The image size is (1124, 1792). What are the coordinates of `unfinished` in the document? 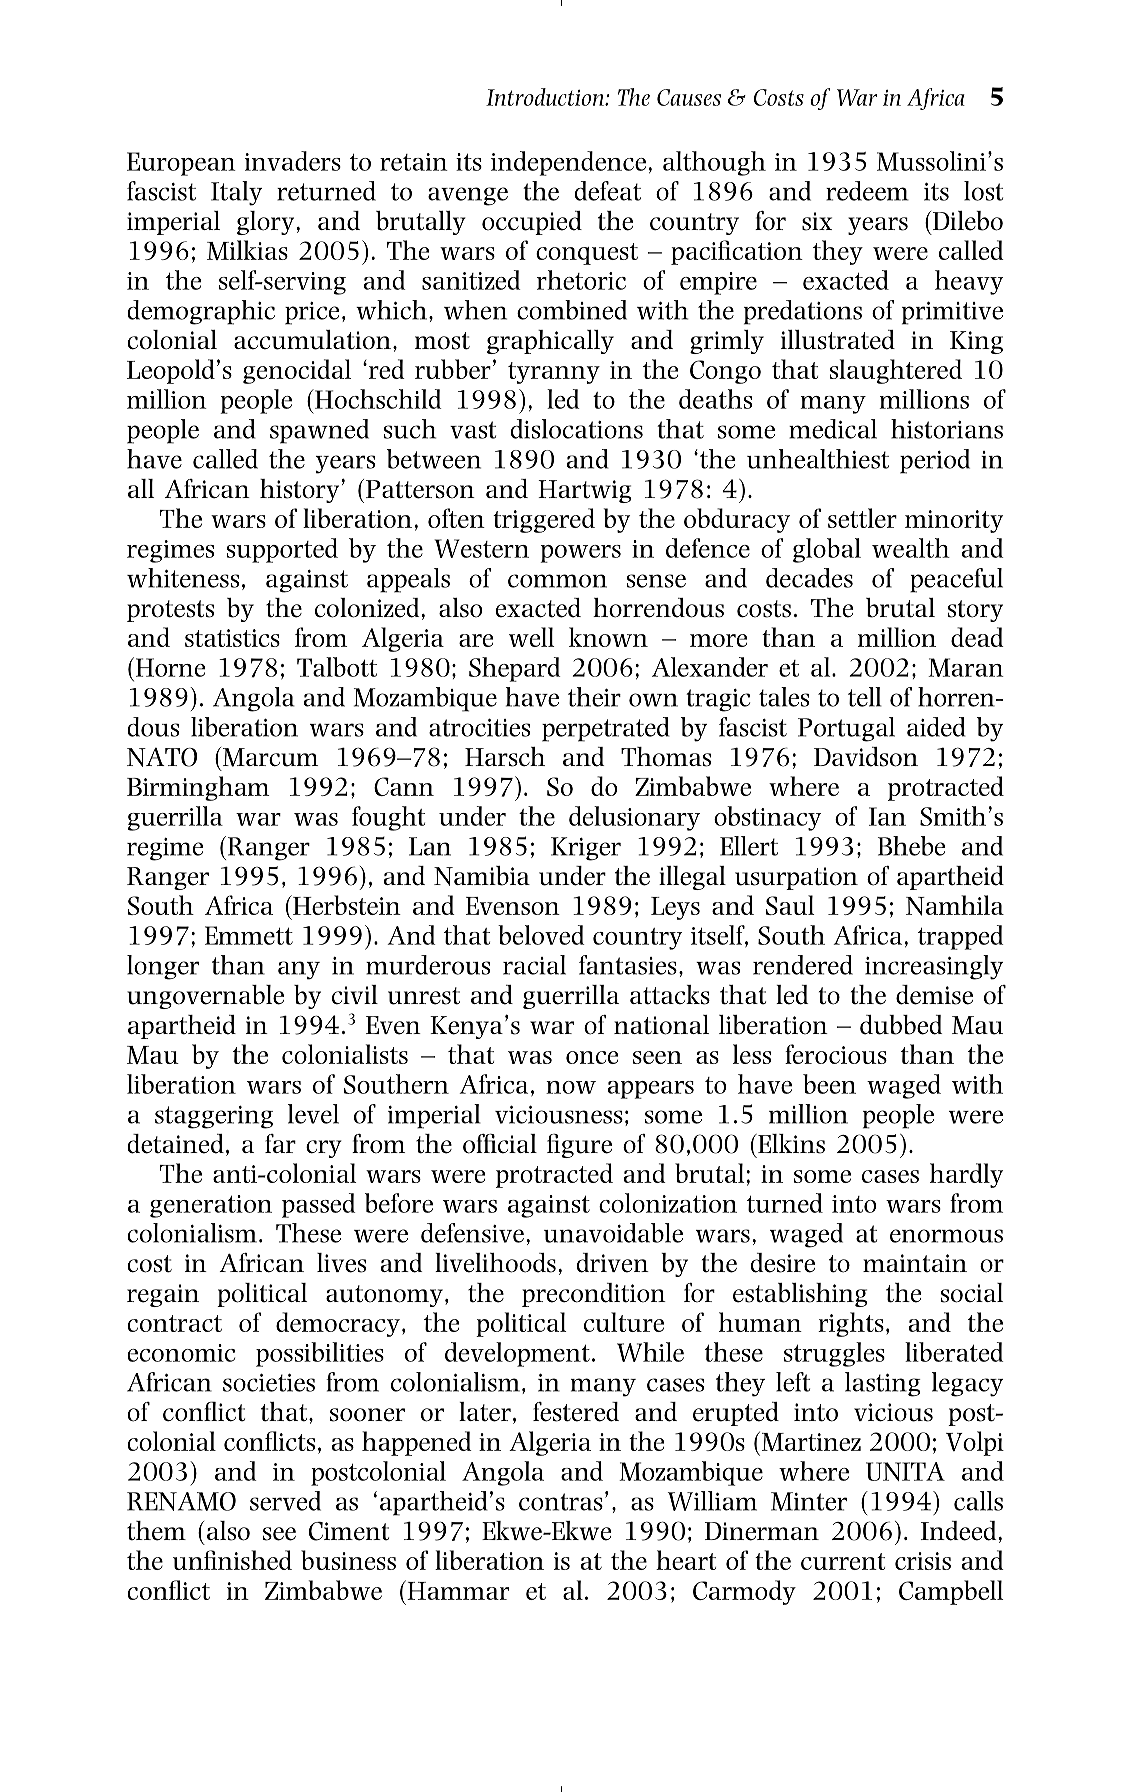 It's located at (232, 1560).
